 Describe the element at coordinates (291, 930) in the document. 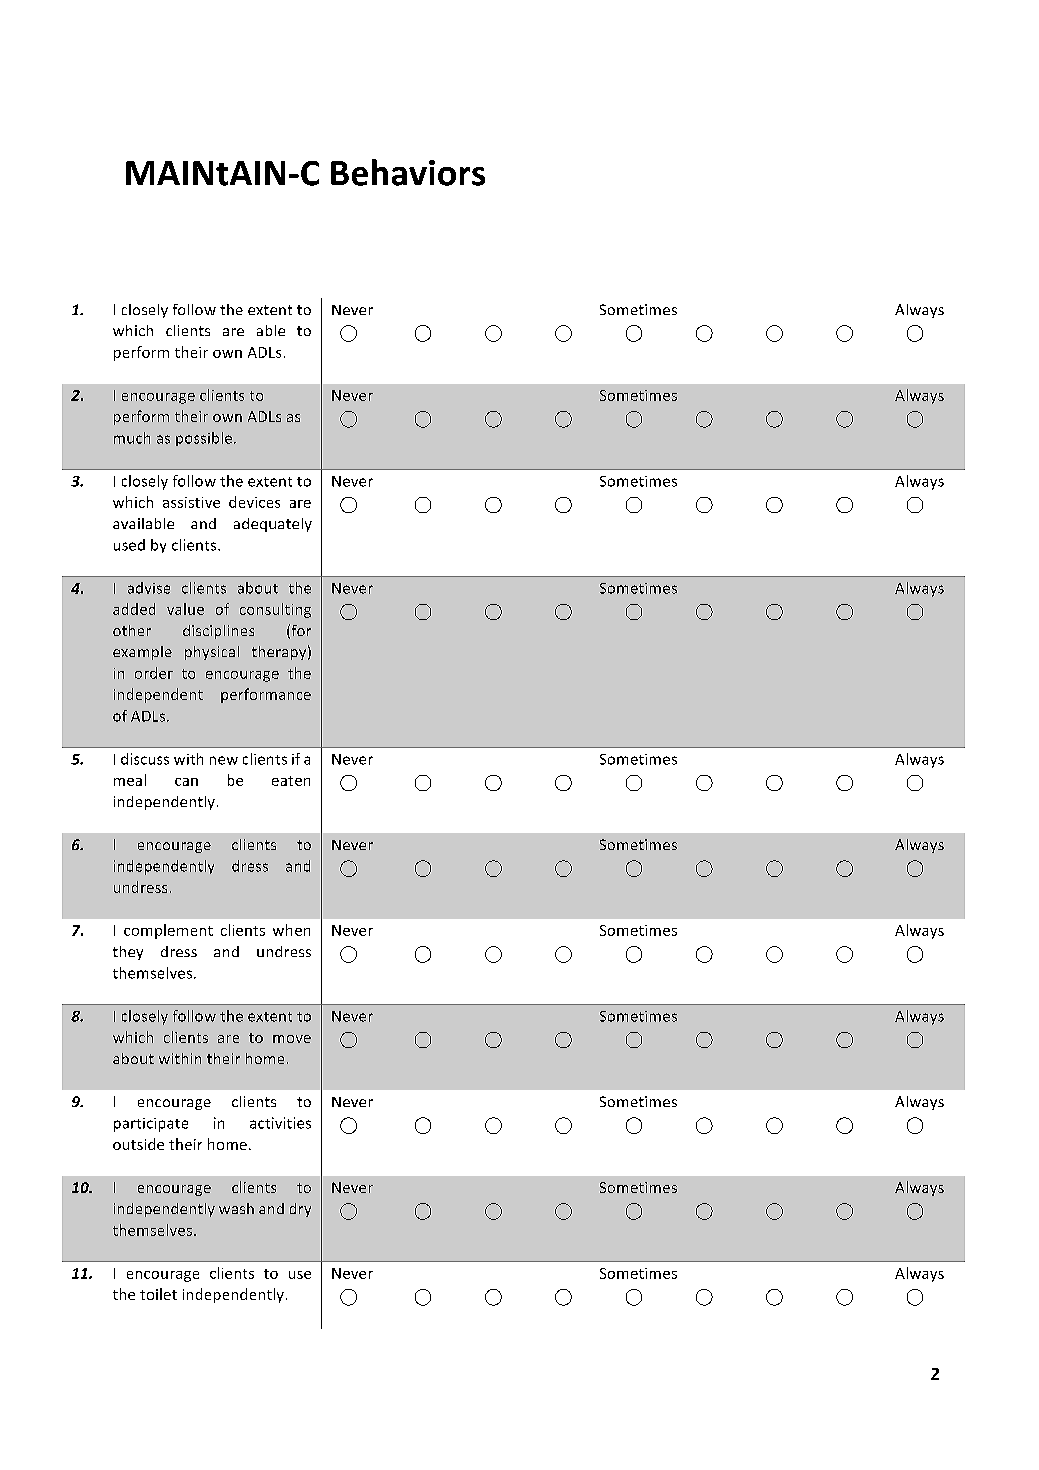

I see `when` at that location.
